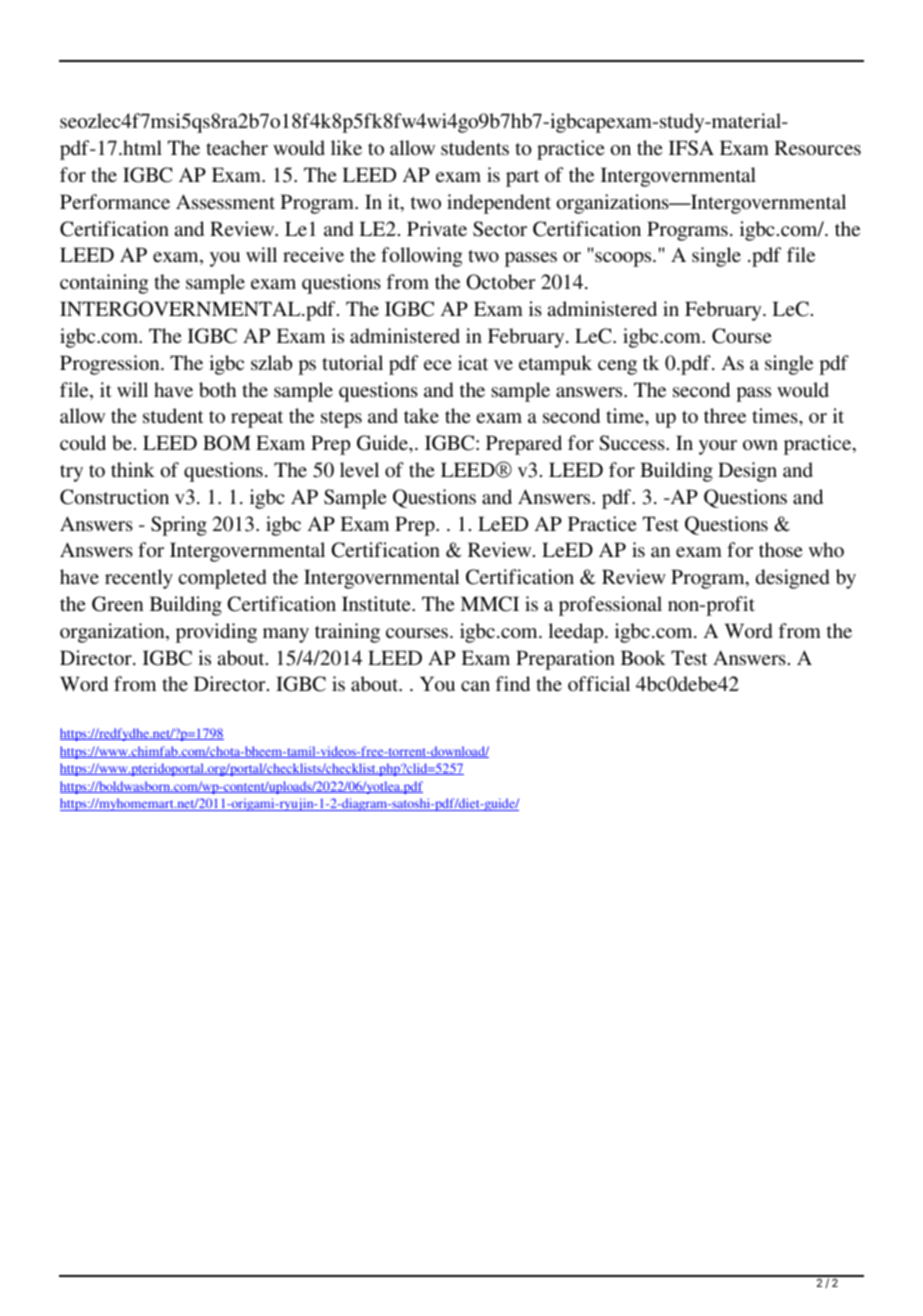 The width and height of the document is (923, 1316). Describe the element at coordinates (624, 259) in the document. I see `scoops` at that location.
